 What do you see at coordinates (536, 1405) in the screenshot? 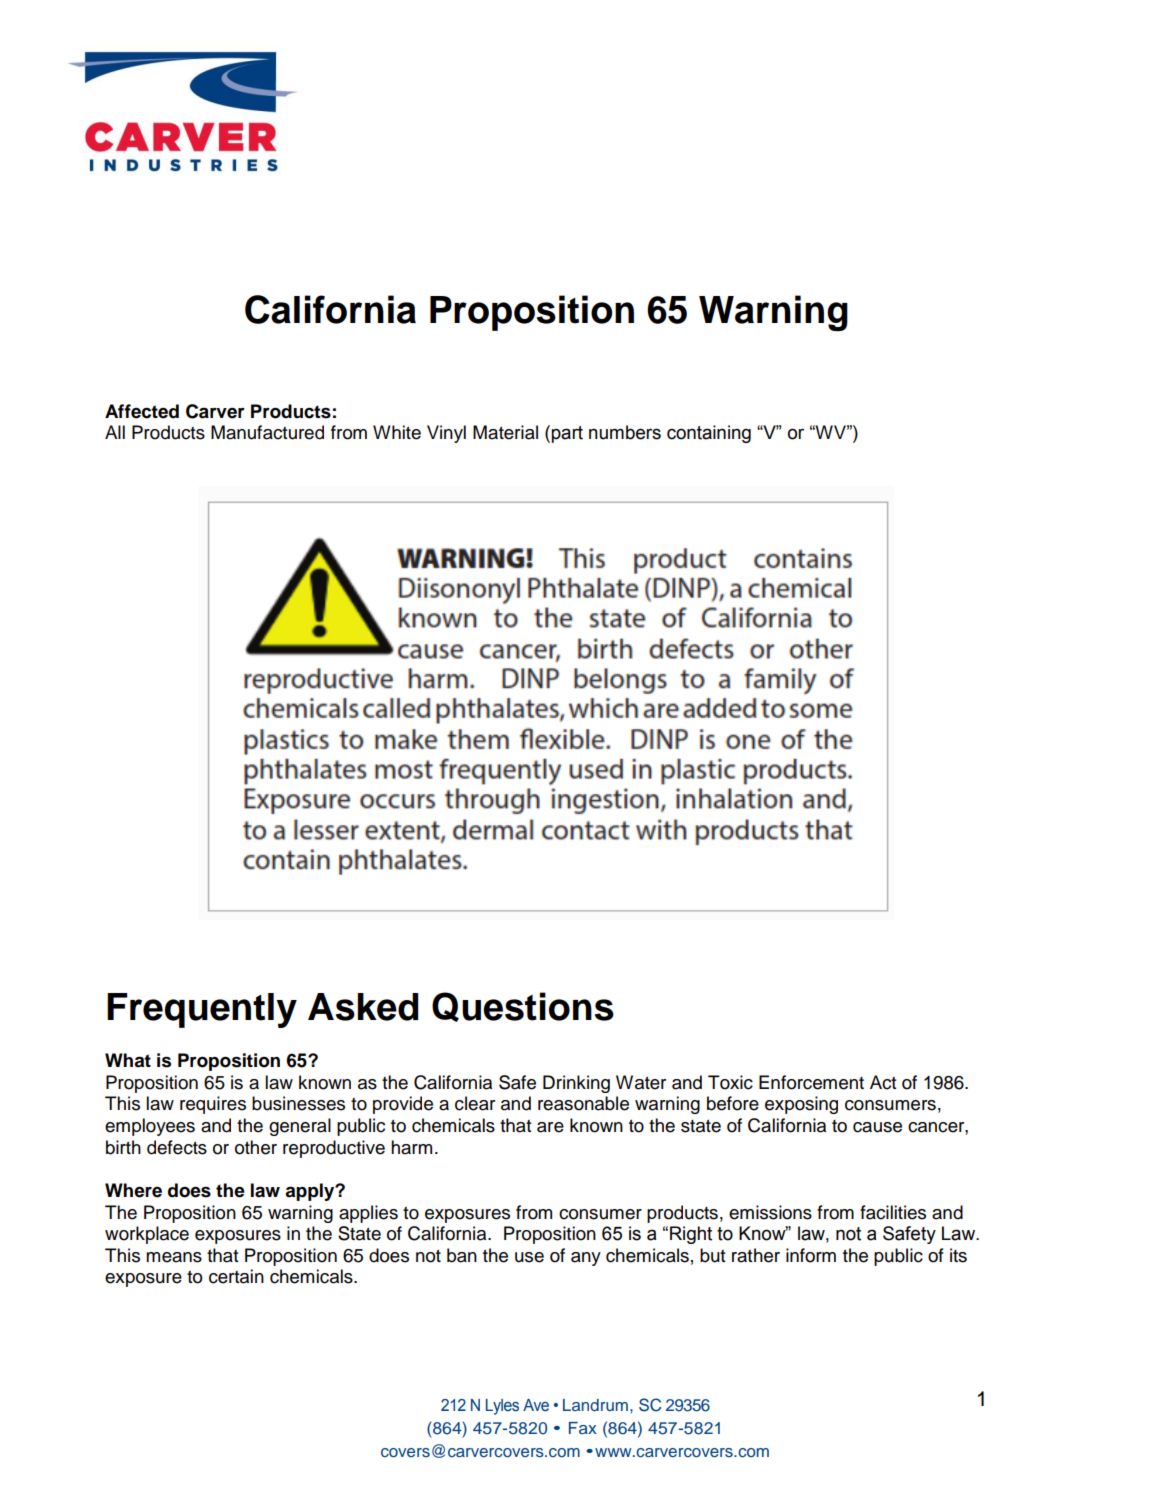
I see `Ave` at bounding box center [536, 1405].
